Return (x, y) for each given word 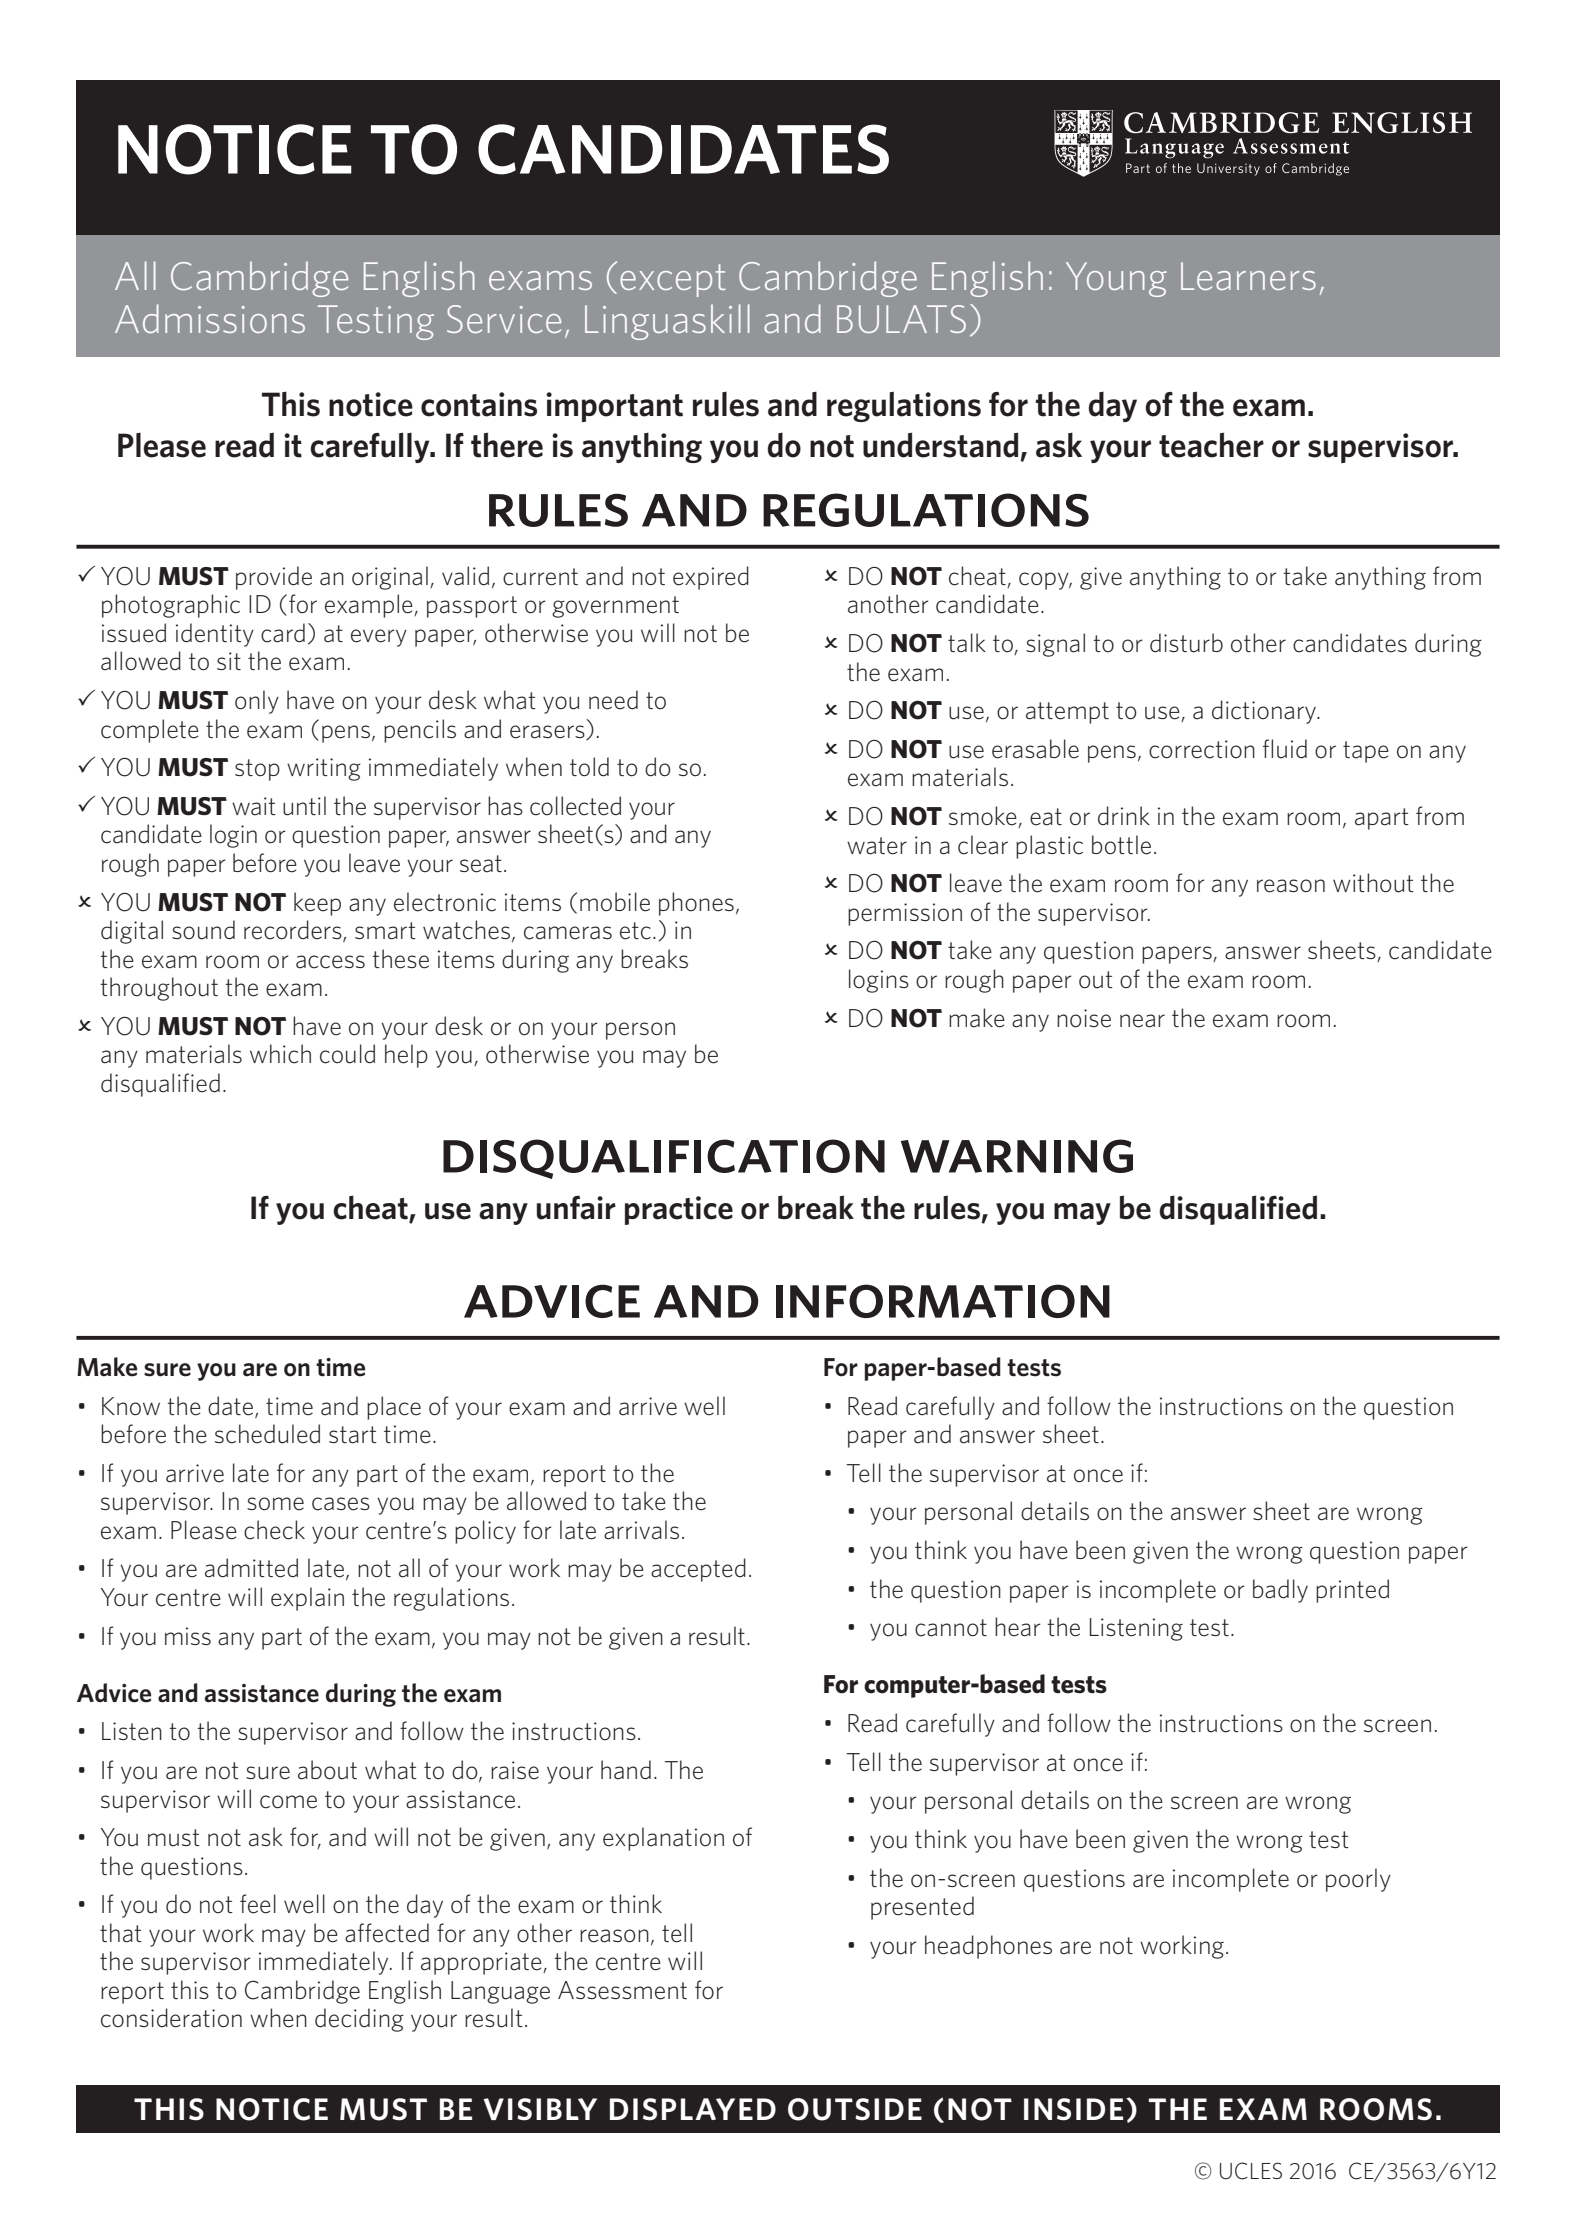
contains (479, 404)
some (275, 1504)
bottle (1121, 845)
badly (1280, 1591)
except (673, 280)
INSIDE (1073, 2109)
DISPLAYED (693, 2109)
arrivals (641, 1530)
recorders (294, 931)
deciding (359, 2020)
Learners (1248, 276)
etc (635, 931)
